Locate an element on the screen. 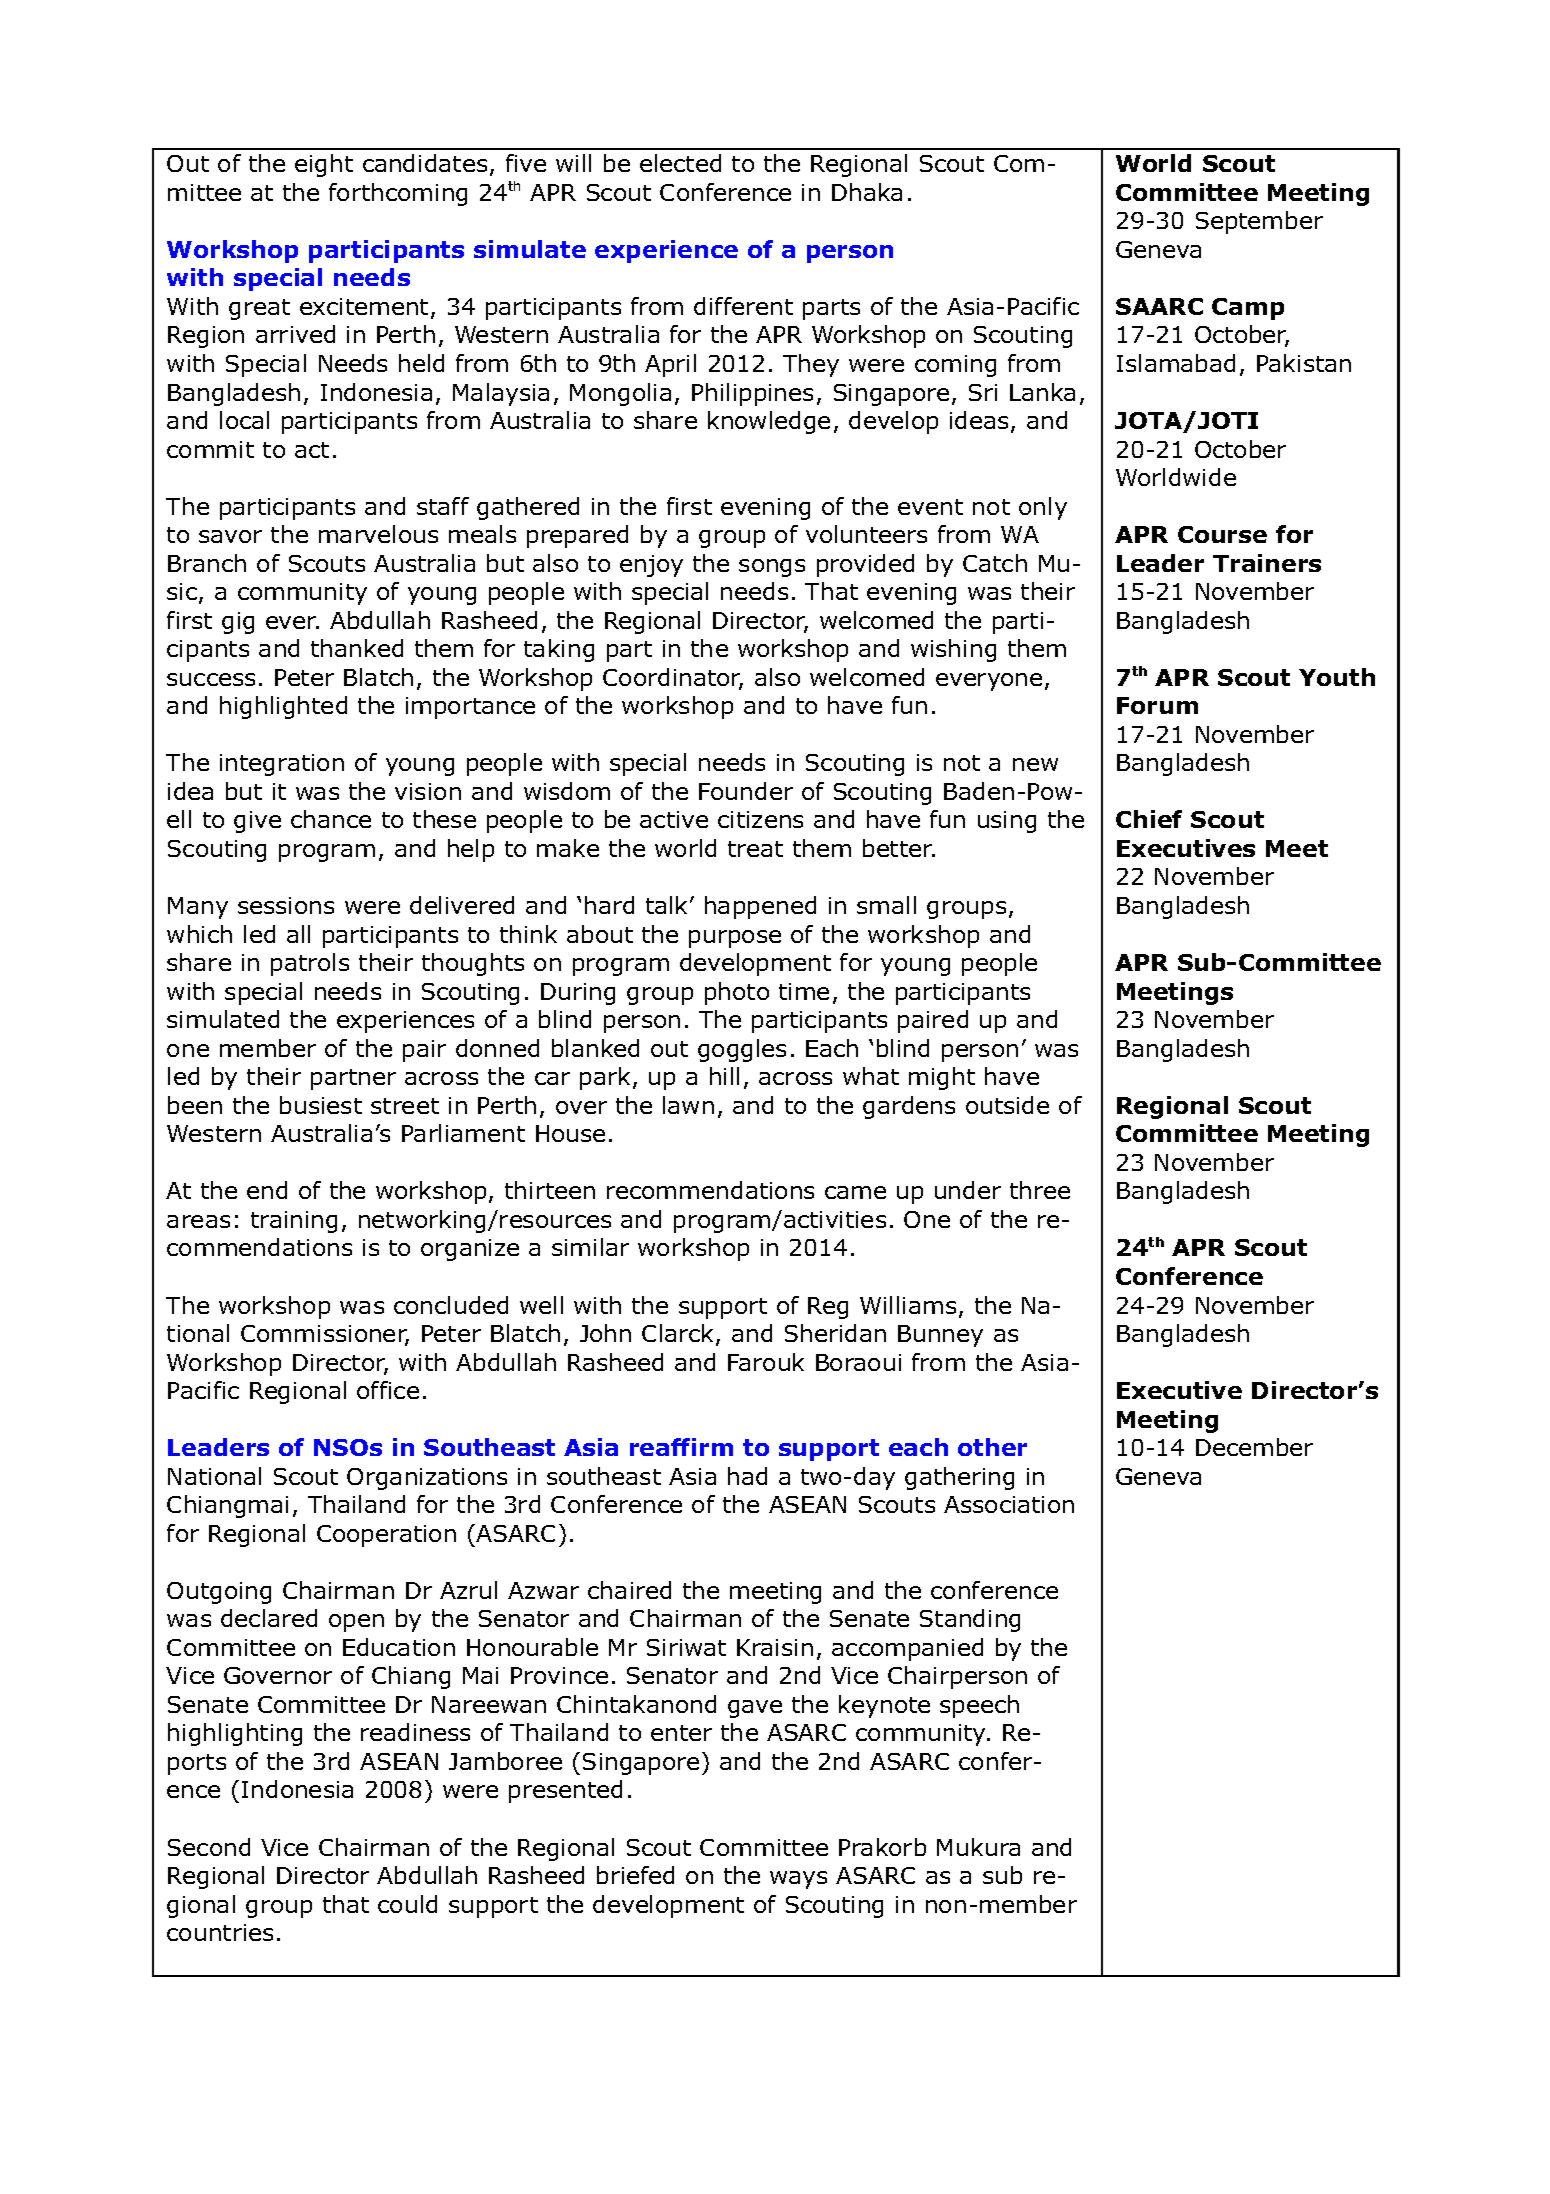 The image size is (1550, 2194). could is located at coordinates (407, 1904).
